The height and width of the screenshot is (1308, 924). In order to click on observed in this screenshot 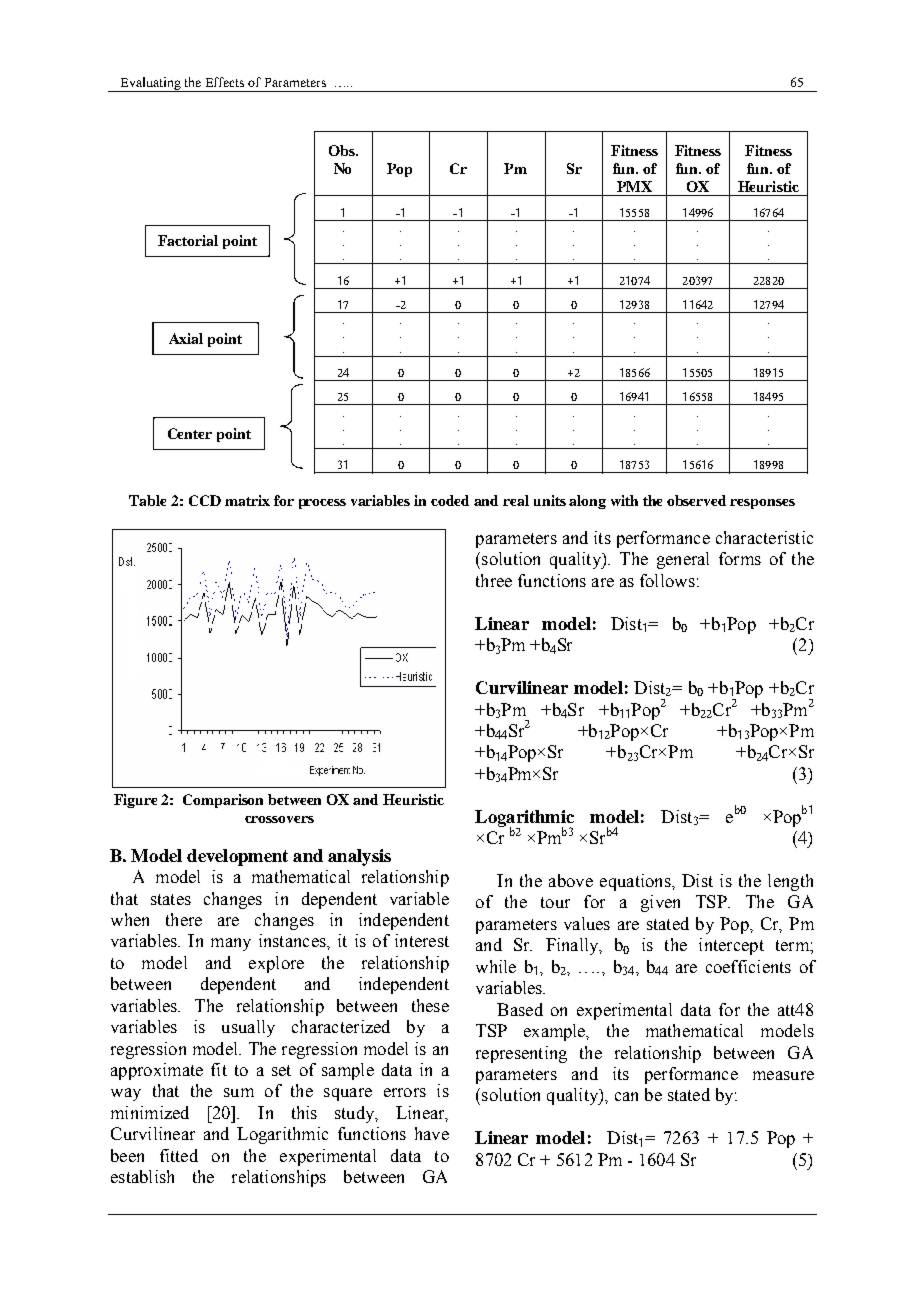, I will do `click(696, 500)`.
